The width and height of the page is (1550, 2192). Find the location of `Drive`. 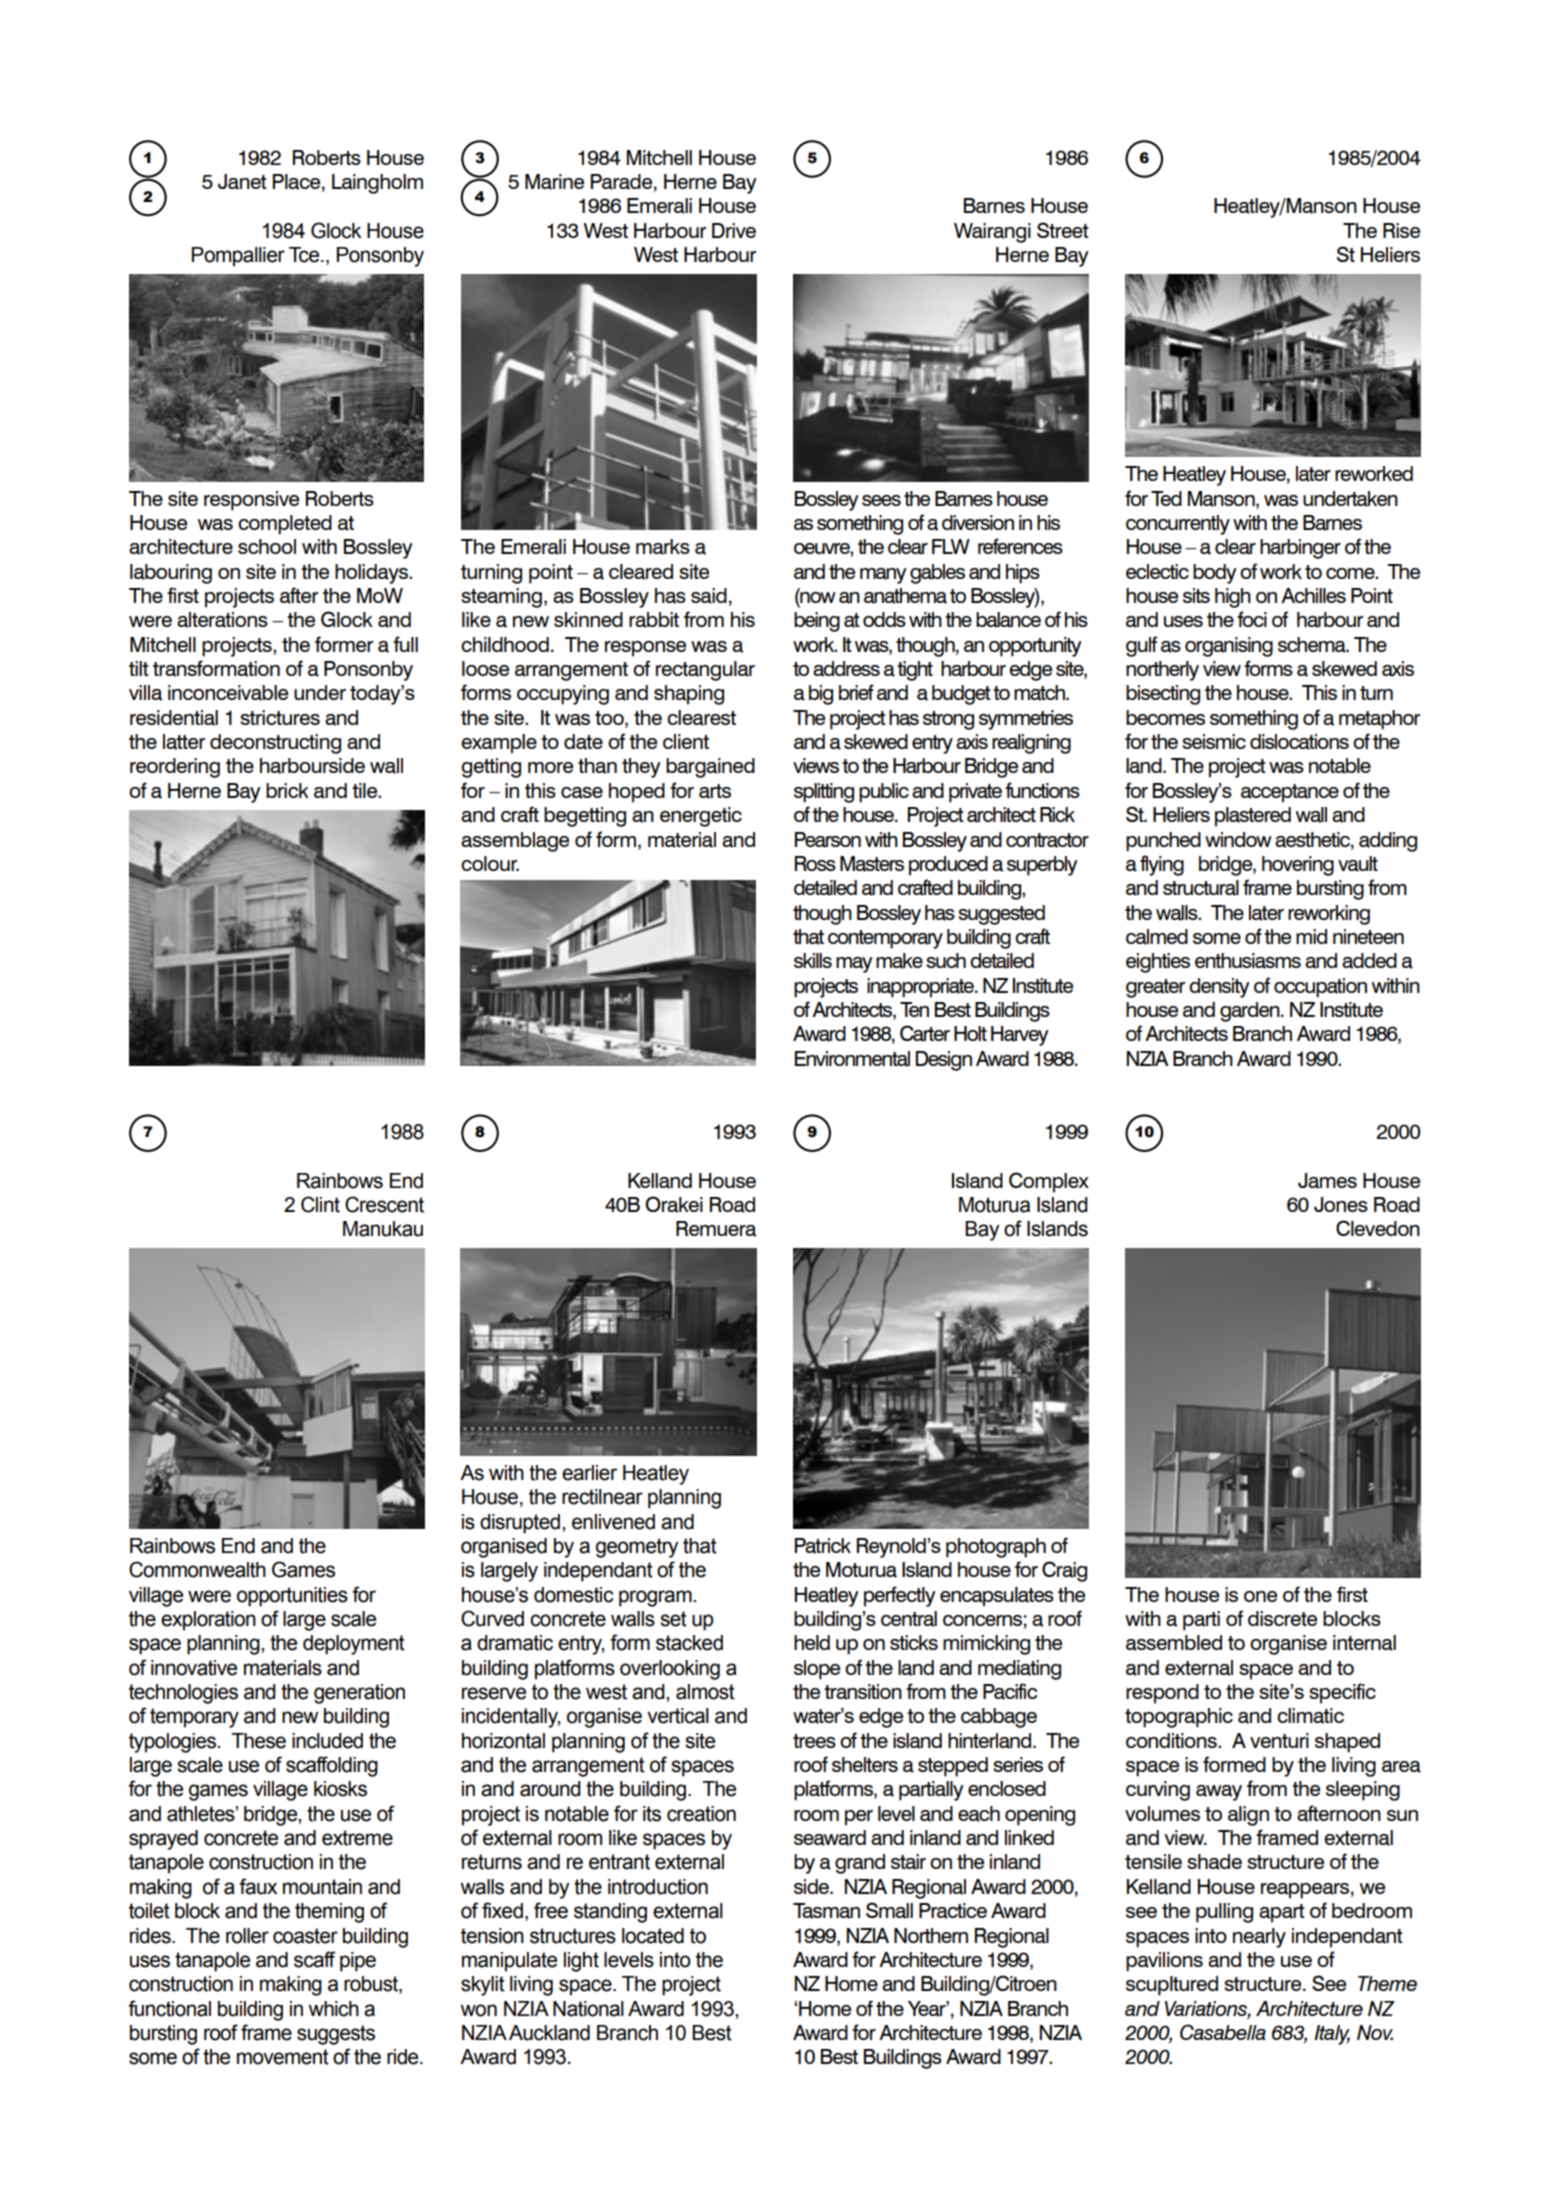

Drive is located at coordinates (734, 230).
